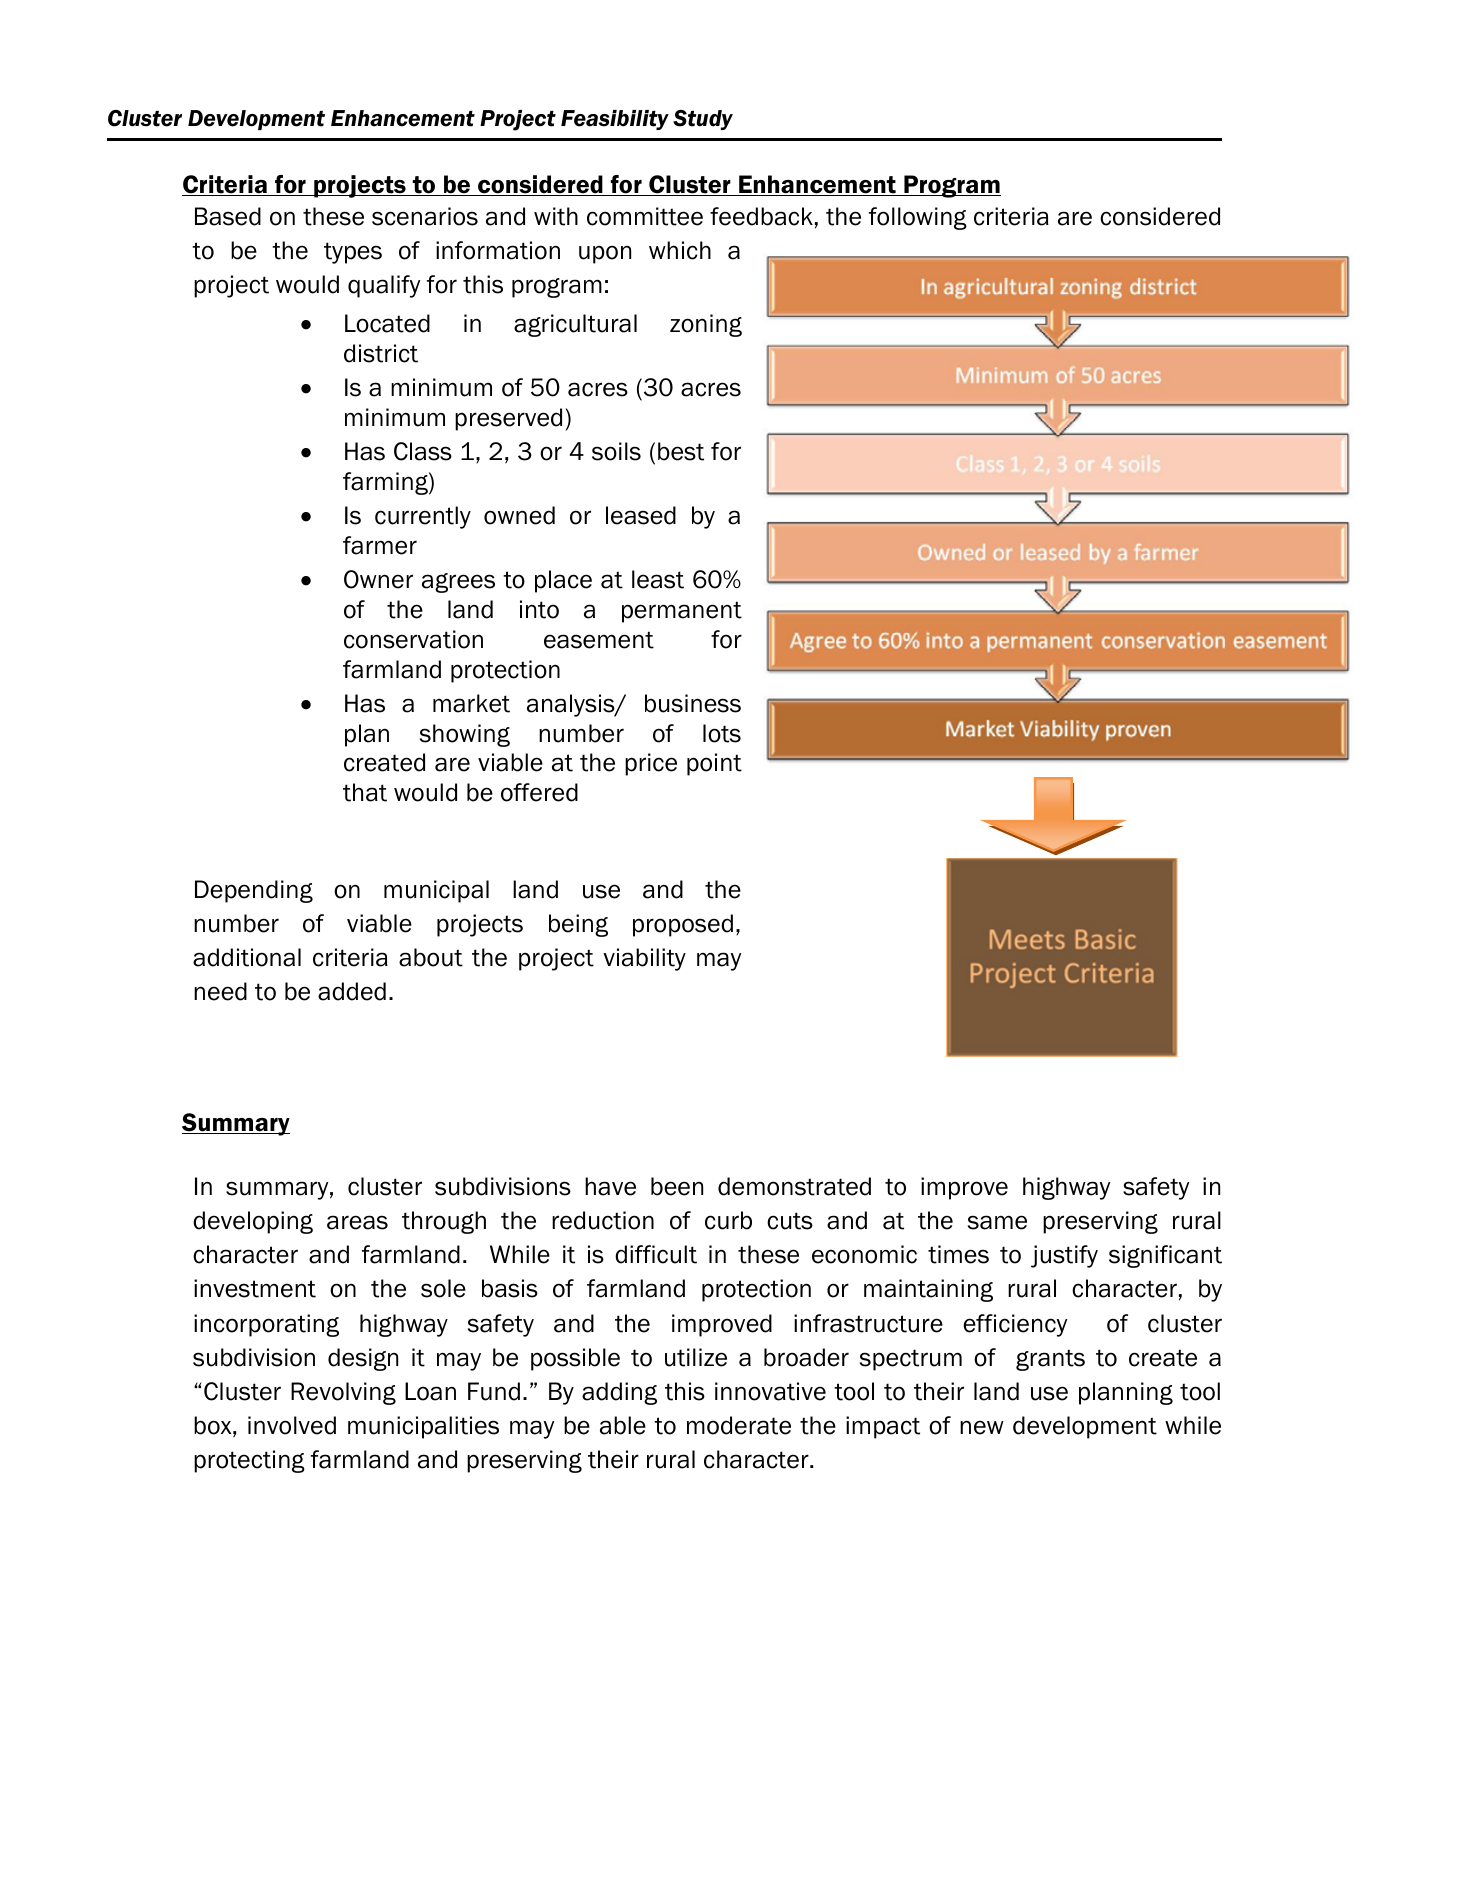 This screenshot has width=1458, height=1887. I want to click on added, so click(352, 991).
